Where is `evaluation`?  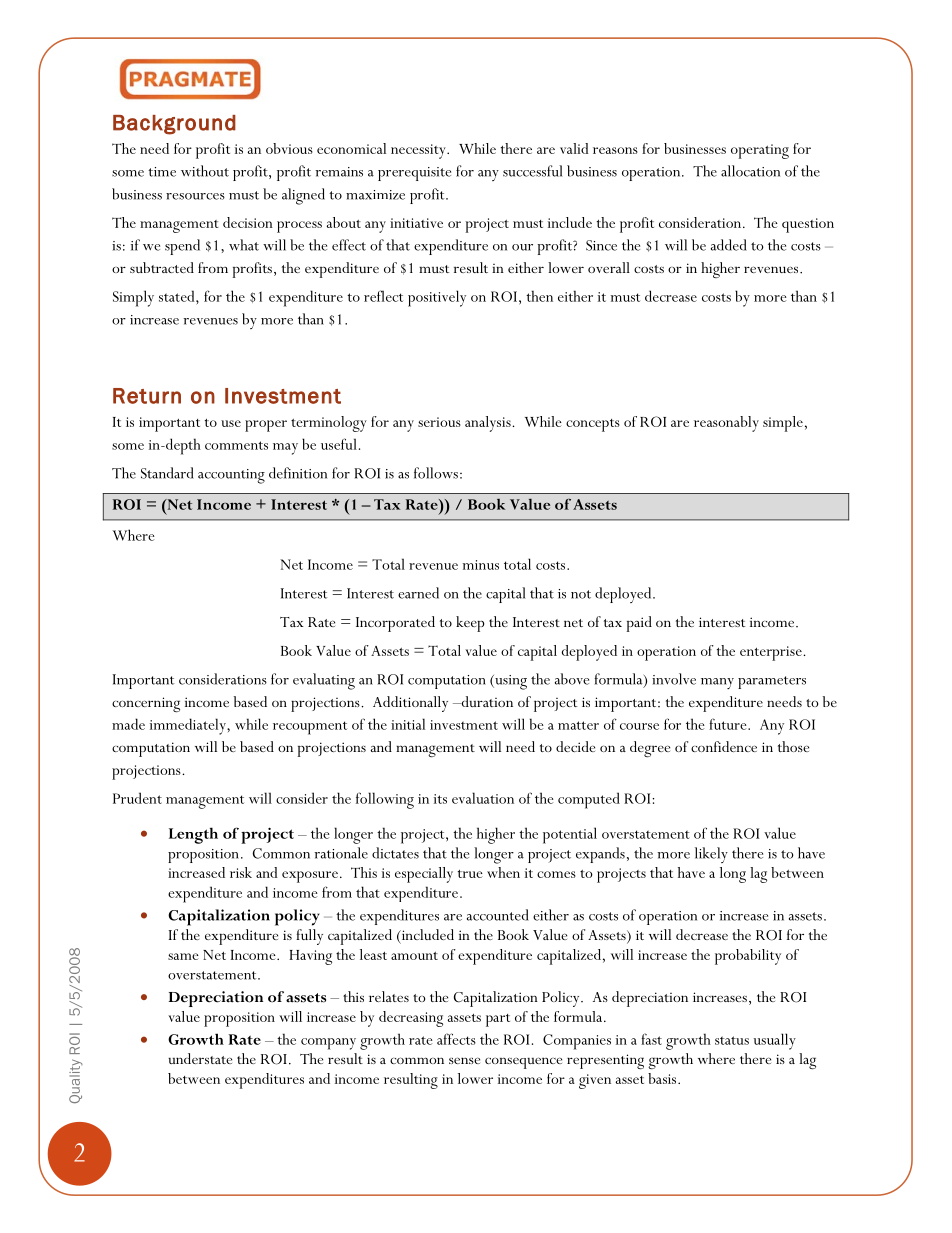 evaluation is located at coordinates (483, 798).
